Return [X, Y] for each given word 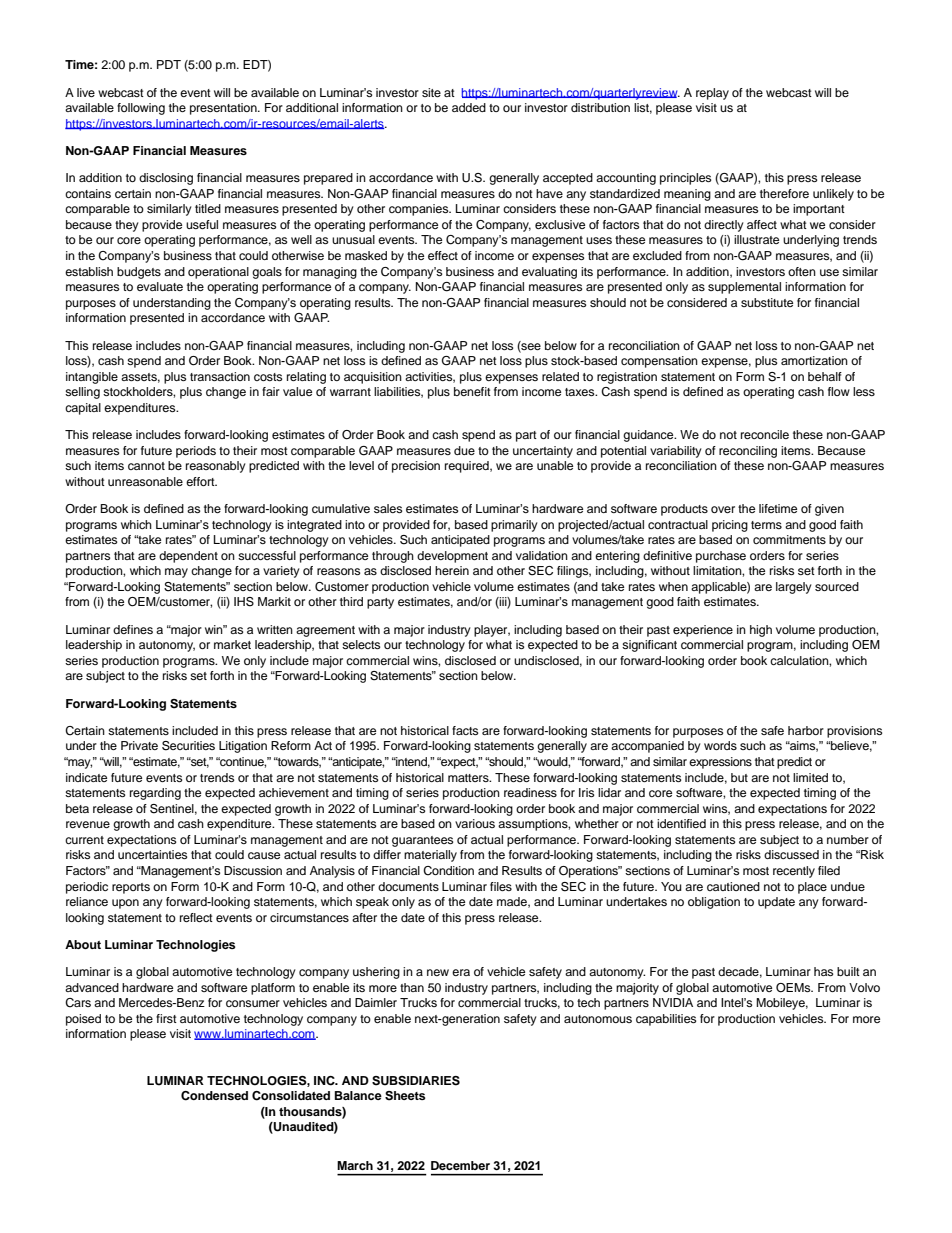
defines [133, 629]
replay [712, 94]
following [141, 109]
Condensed [214, 1096]
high [761, 631]
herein [452, 570]
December [460, 1165]
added [469, 107]
